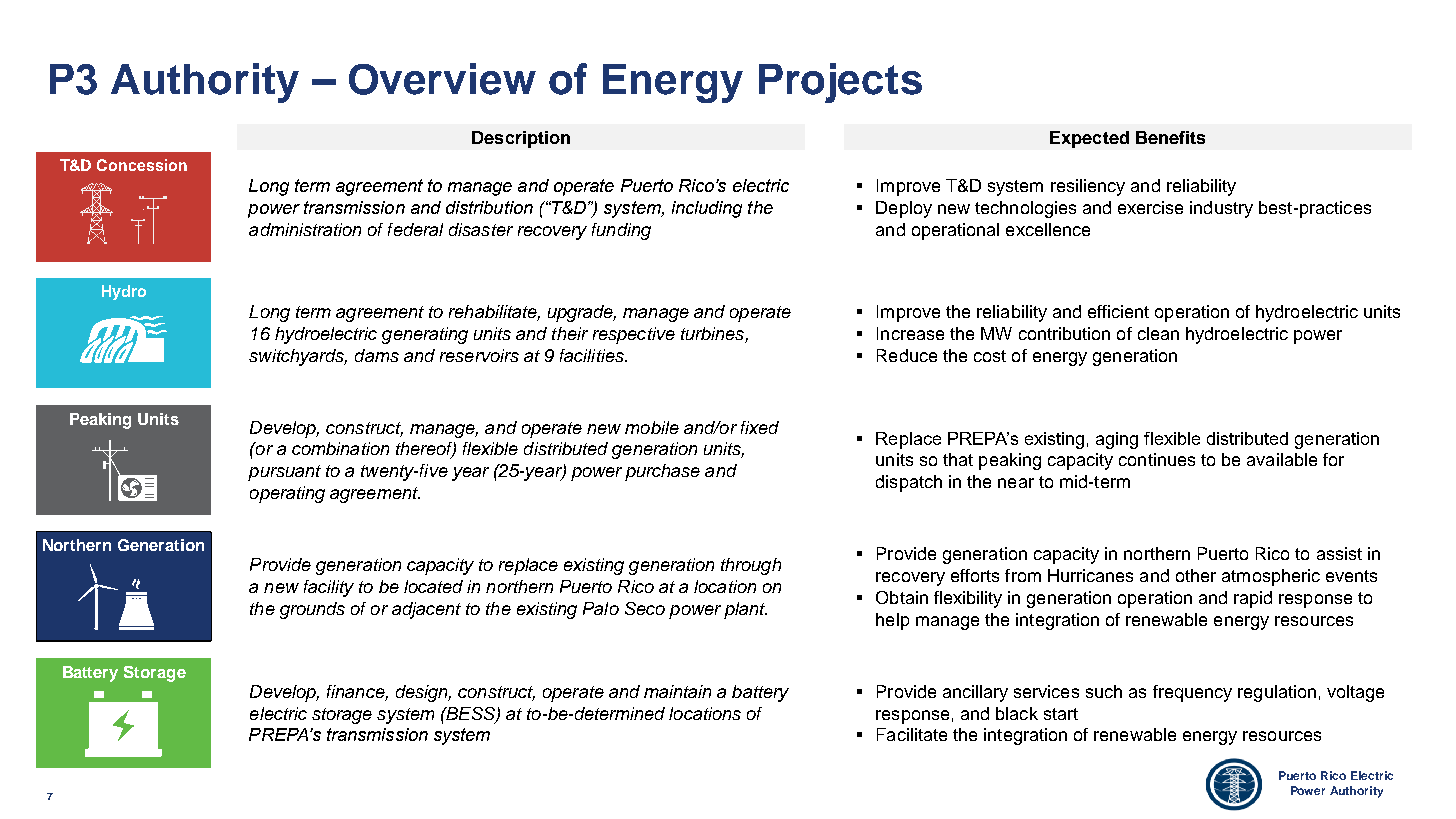  I want to click on administration, so click(305, 229).
